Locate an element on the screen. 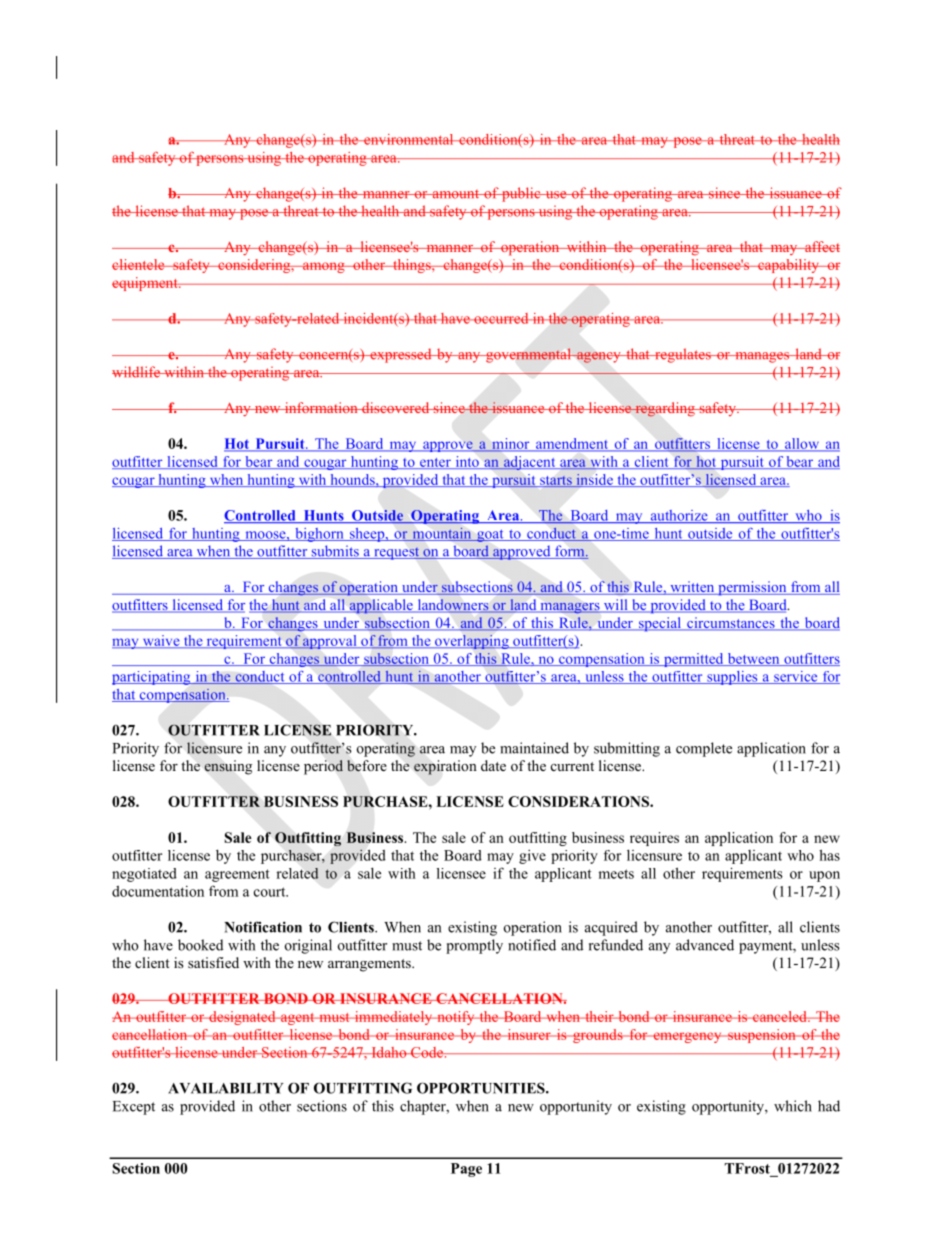  between is located at coordinates (753, 659).
